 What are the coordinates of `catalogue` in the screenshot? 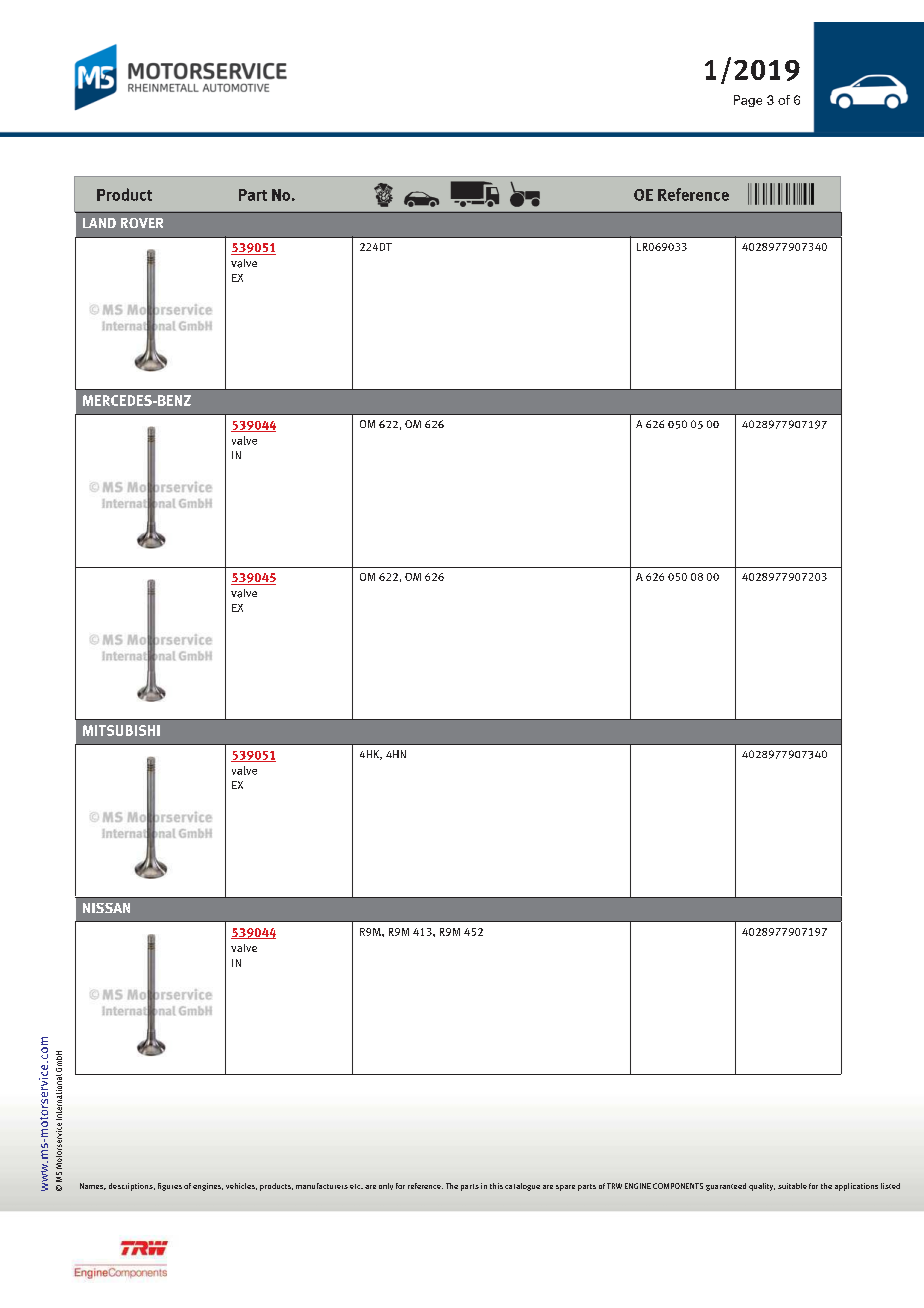 It's located at (522, 1187).
